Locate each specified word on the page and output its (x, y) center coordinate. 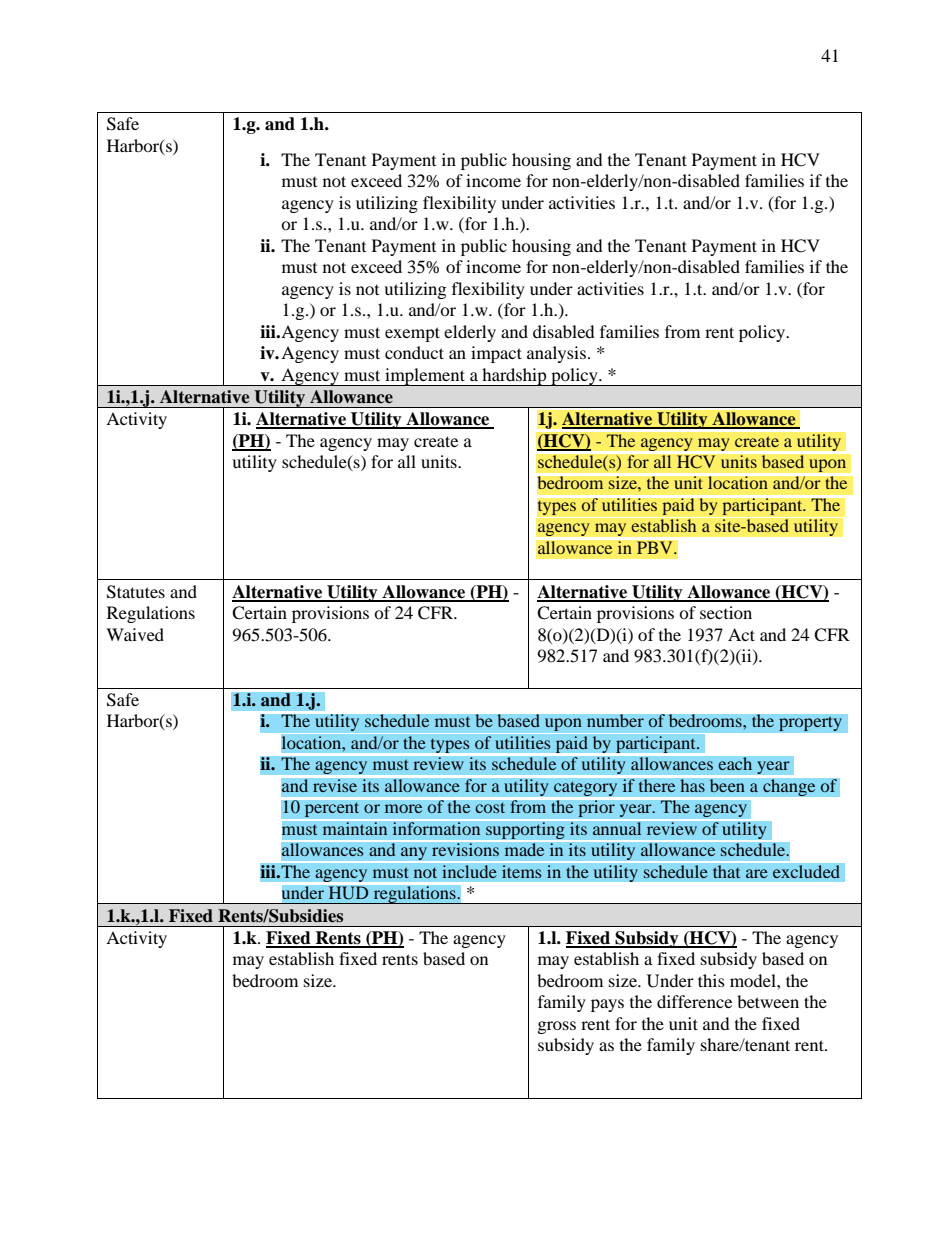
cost (490, 808)
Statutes (136, 592)
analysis (556, 354)
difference (694, 1001)
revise (335, 786)
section (726, 612)
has (692, 786)
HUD (348, 893)
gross (557, 1027)
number (615, 721)
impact (496, 354)
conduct (414, 352)
